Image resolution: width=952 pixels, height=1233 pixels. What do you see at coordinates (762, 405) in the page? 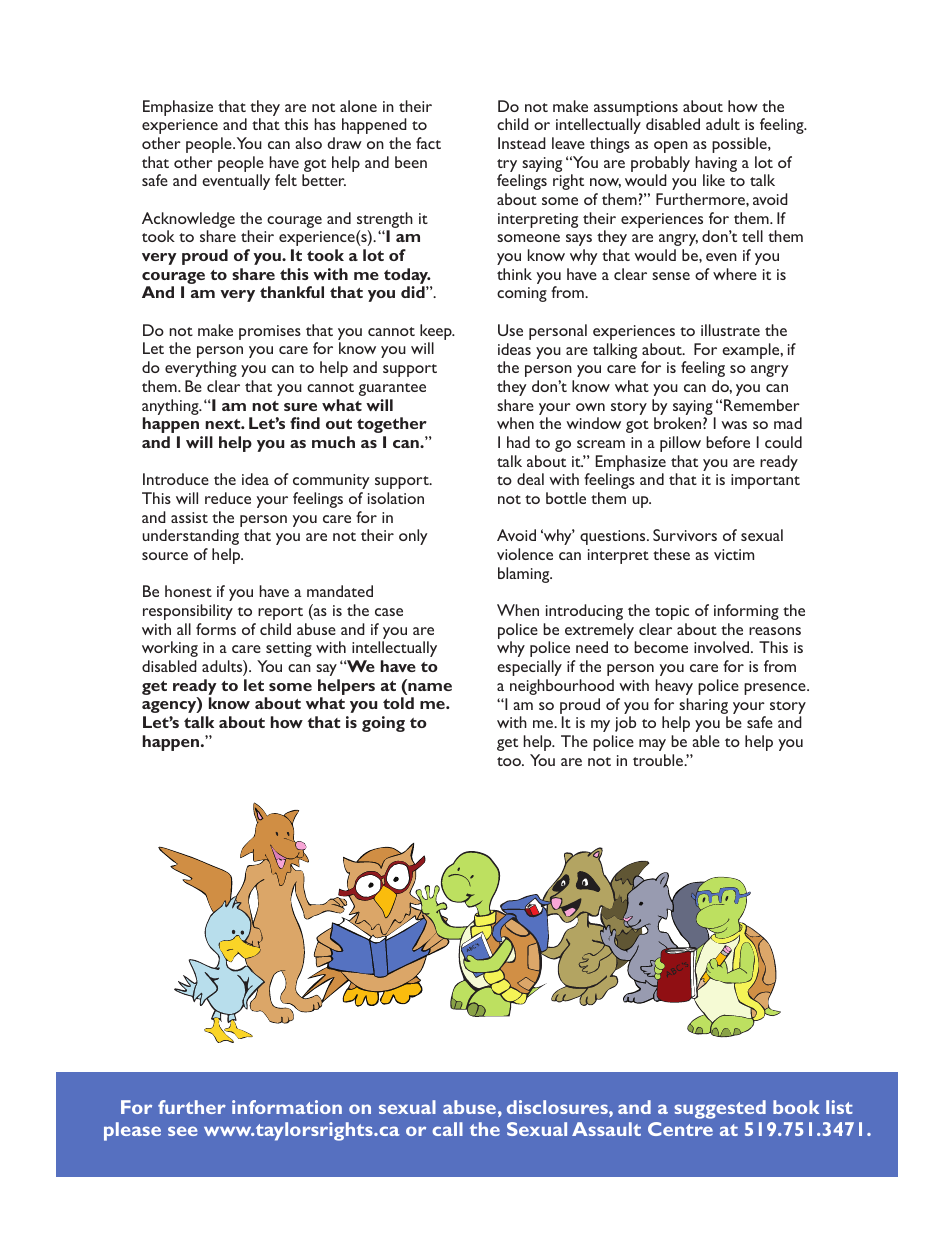
I see `Remember` at bounding box center [762, 405].
